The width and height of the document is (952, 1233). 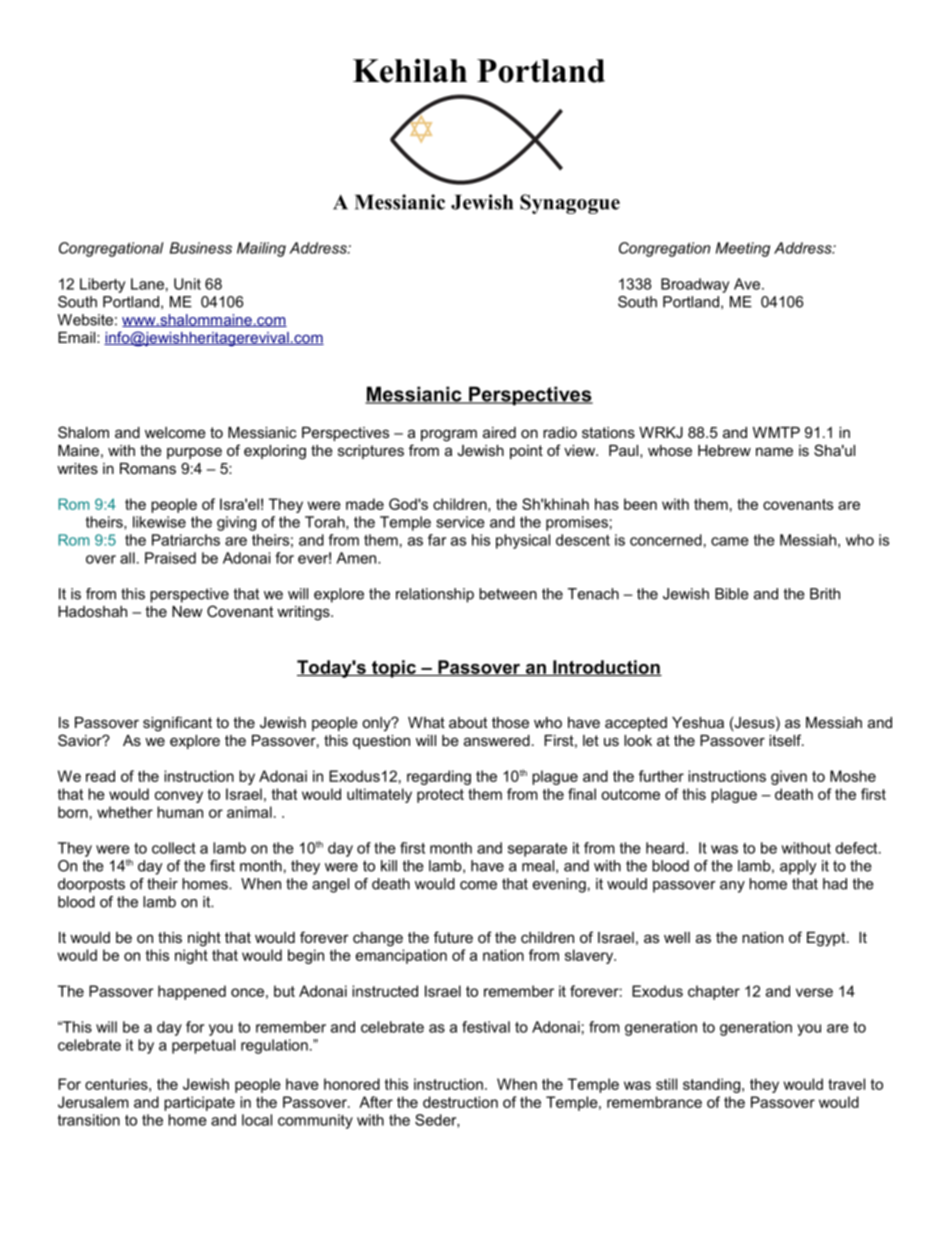 I want to click on participate, so click(x=199, y=1103).
